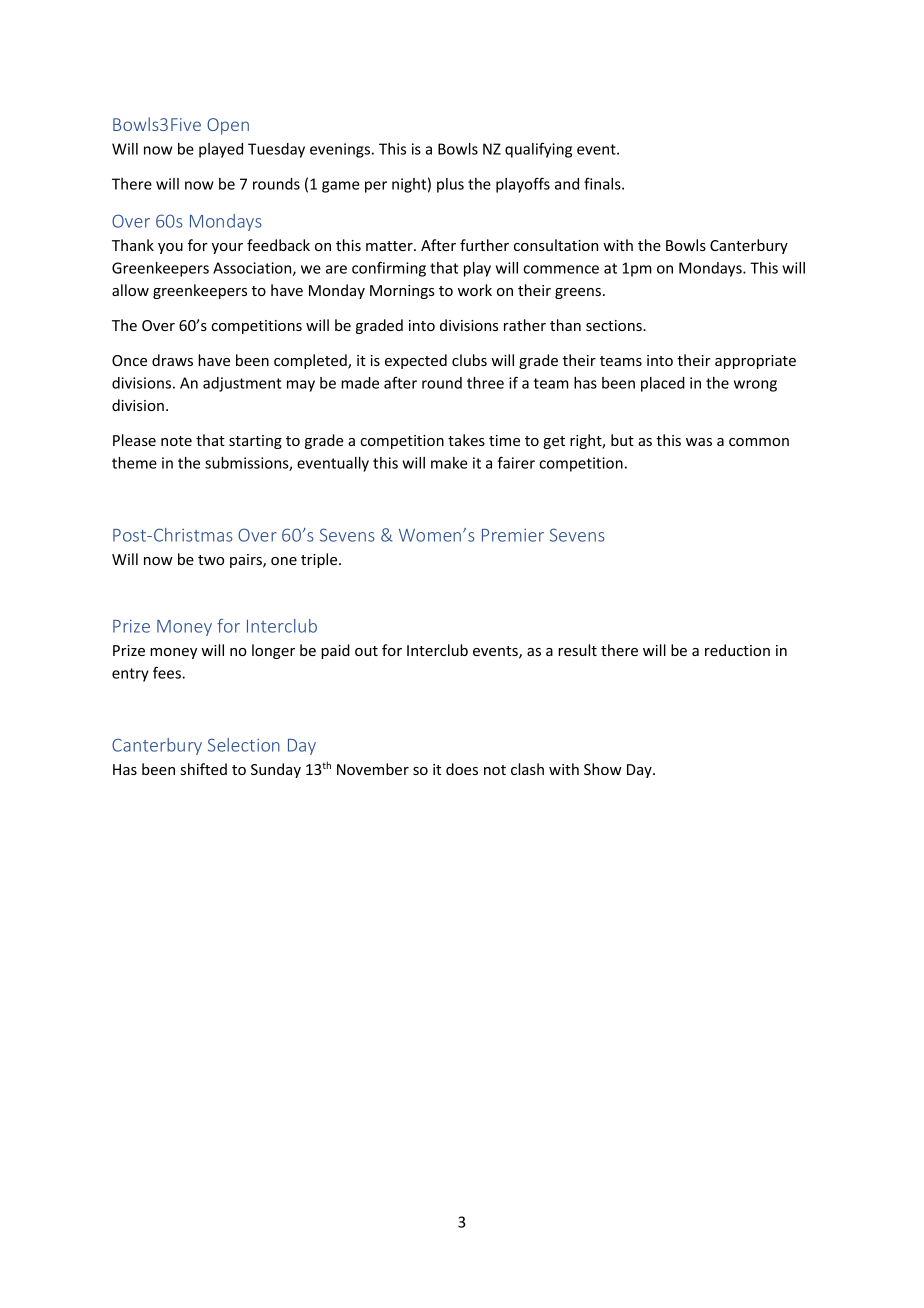  What do you see at coordinates (603, 184) in the screenshot?
I see `finals` at bounding box center [603, 184].
